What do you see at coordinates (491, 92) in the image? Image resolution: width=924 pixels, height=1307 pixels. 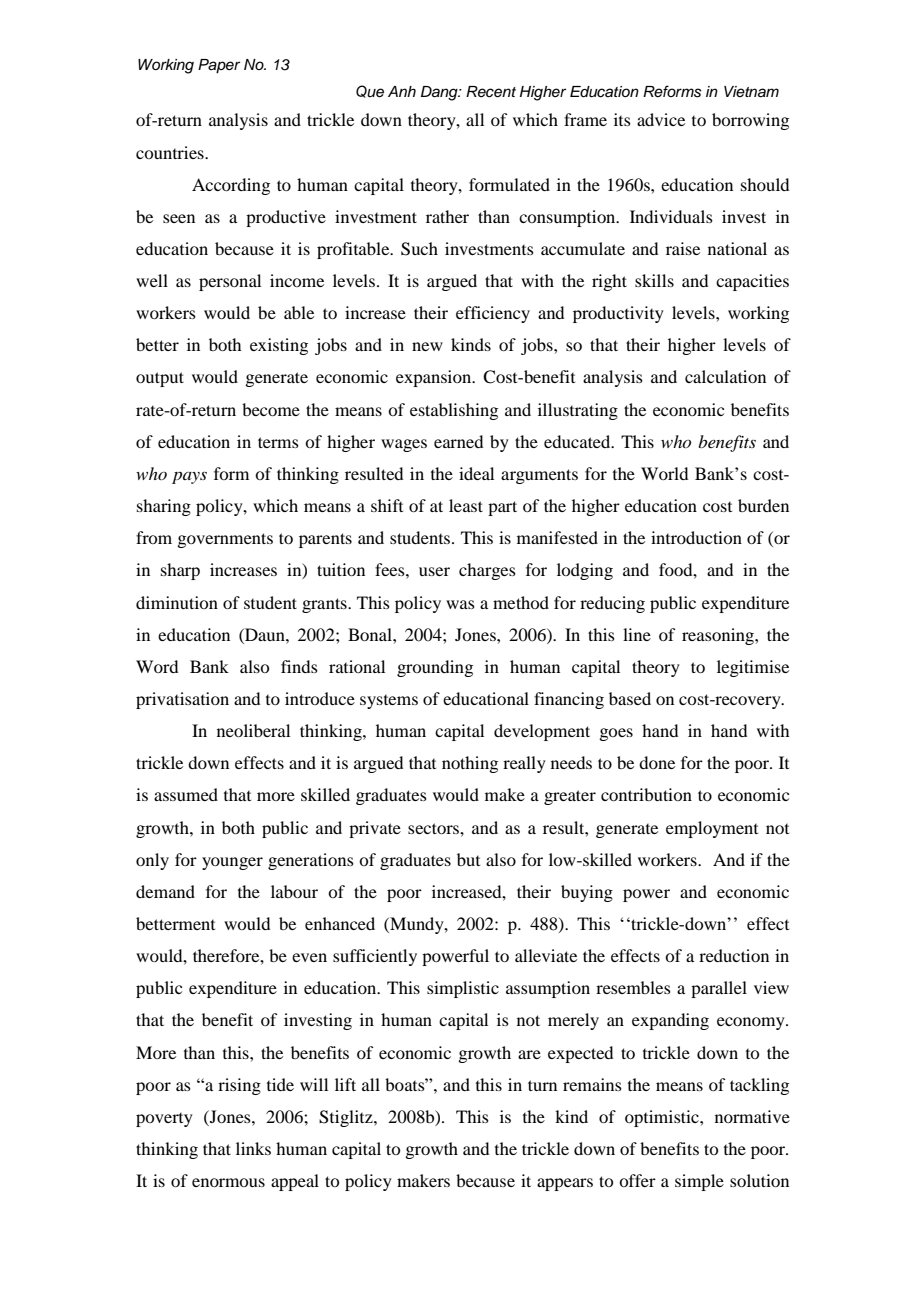 I see `Recent` at bounding box center [491, 92].
